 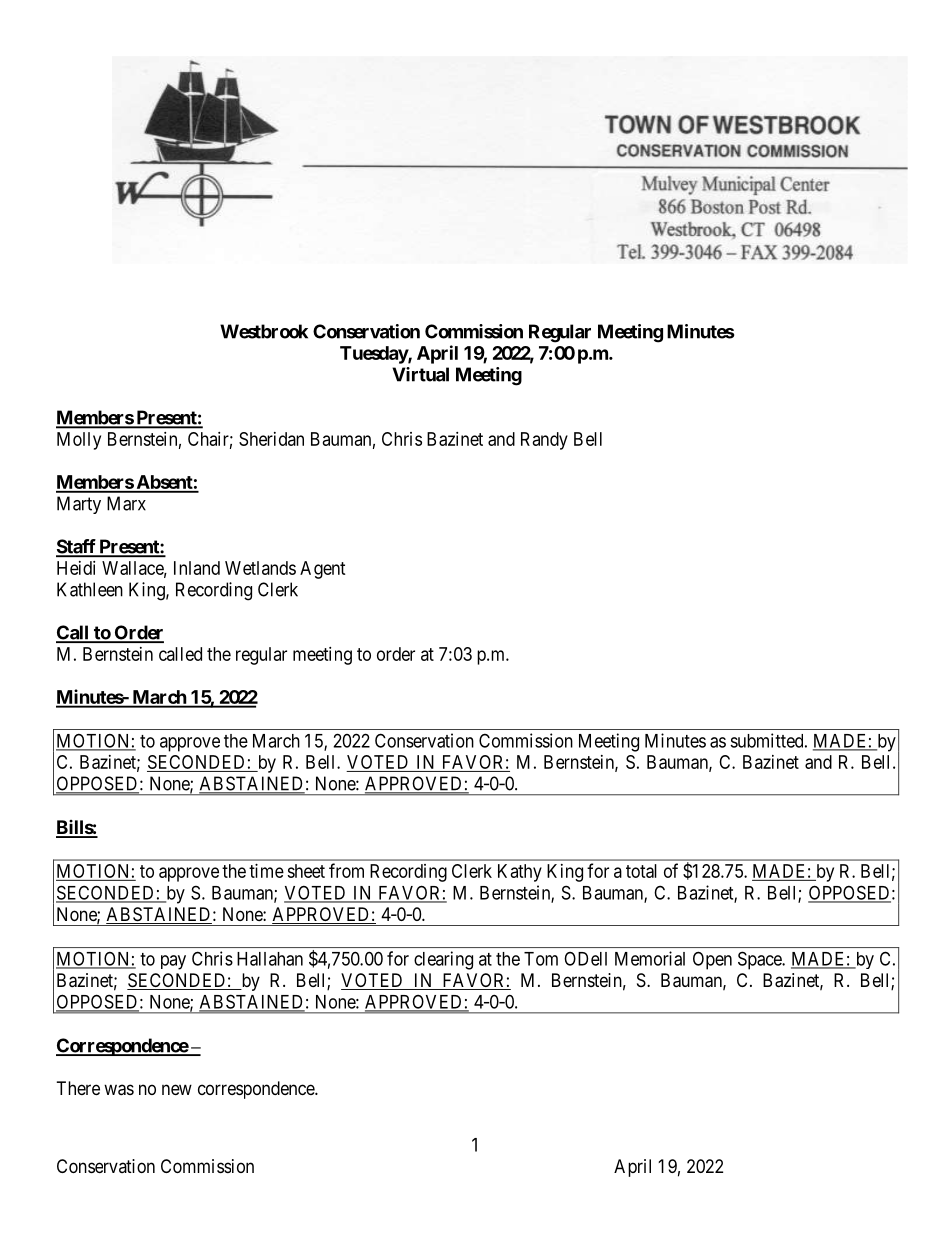 I want to click on total, so click(x=641, y=871).
